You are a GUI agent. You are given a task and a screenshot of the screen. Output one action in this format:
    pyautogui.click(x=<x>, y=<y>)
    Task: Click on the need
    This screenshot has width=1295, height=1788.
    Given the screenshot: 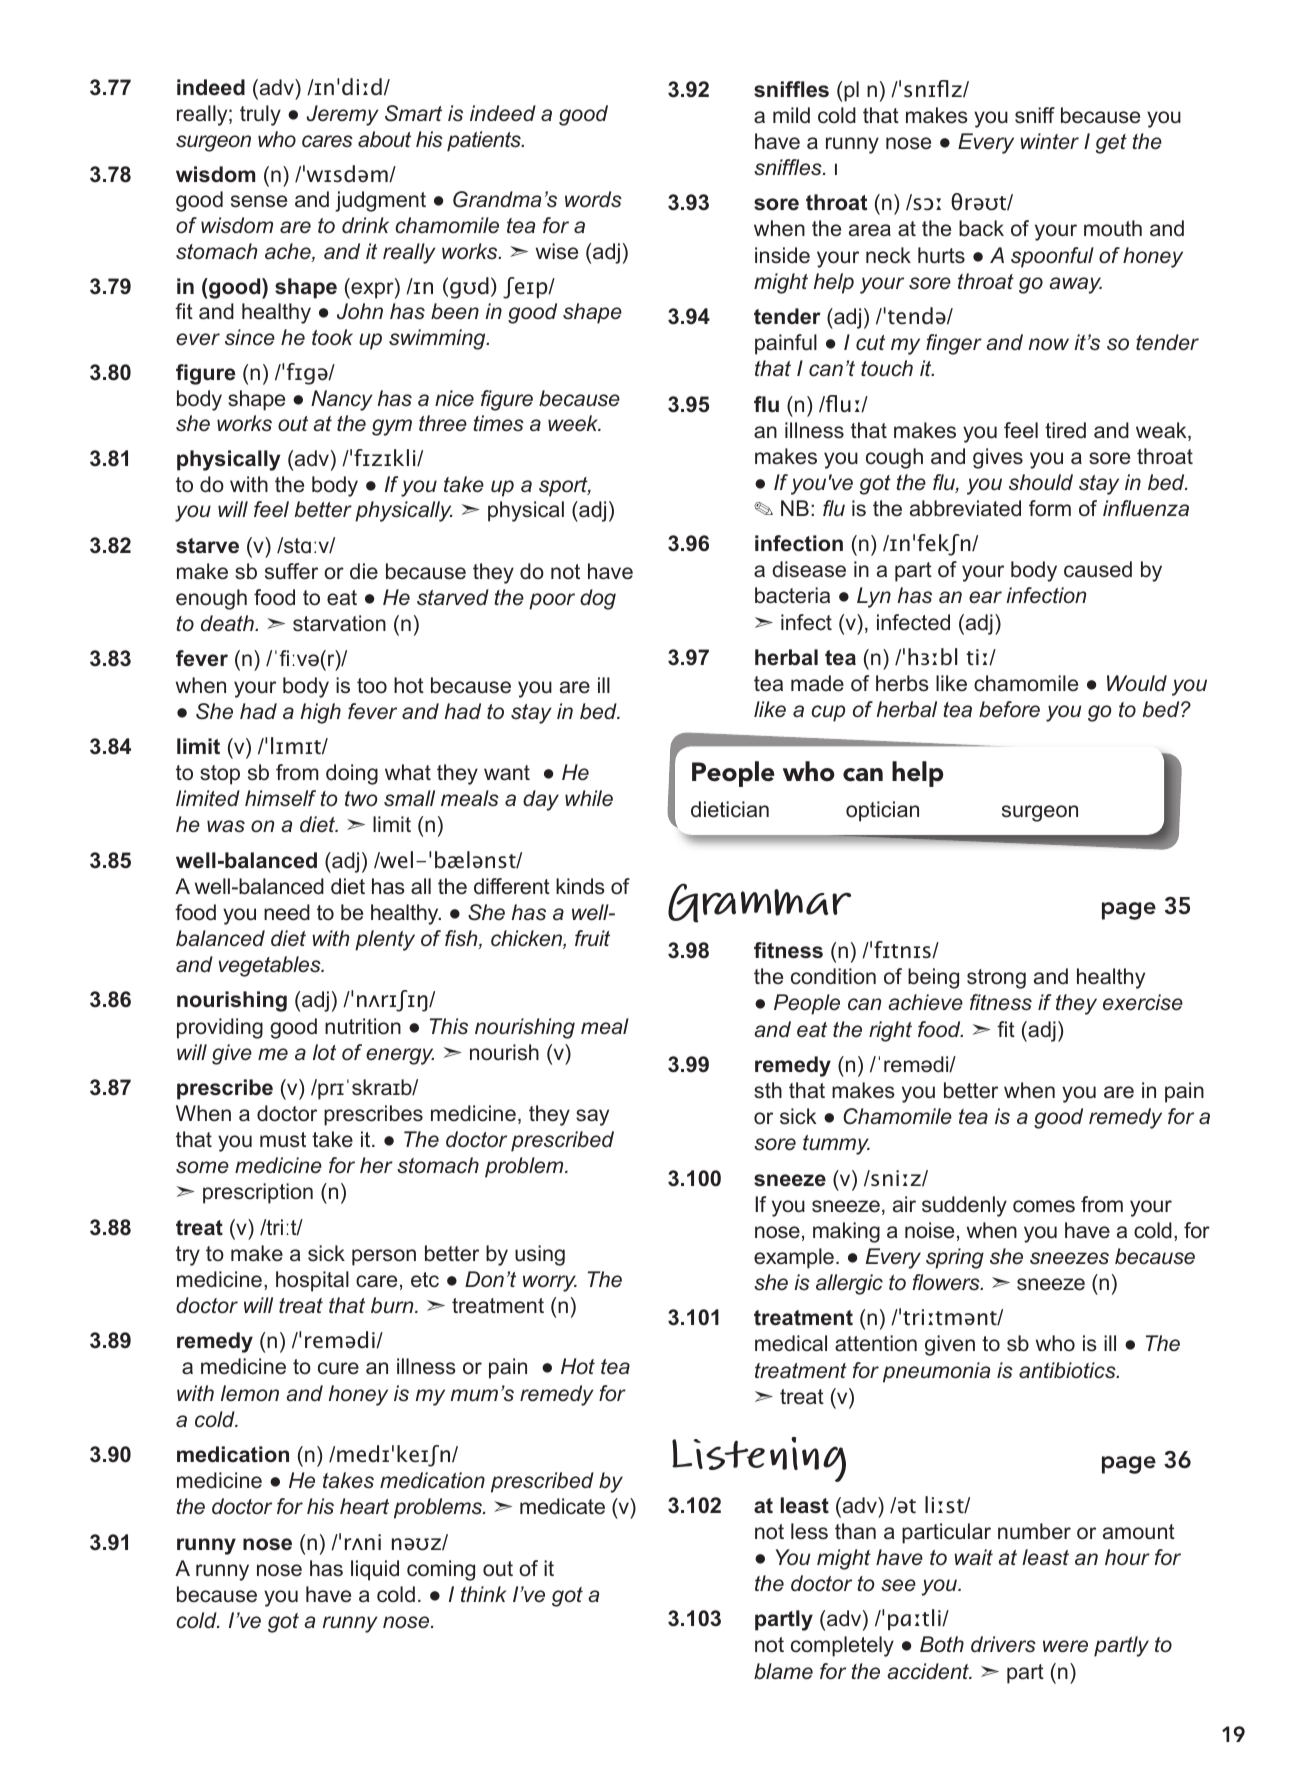 What is the action you would take?
    pyautogui.click(x=287, y=912)
